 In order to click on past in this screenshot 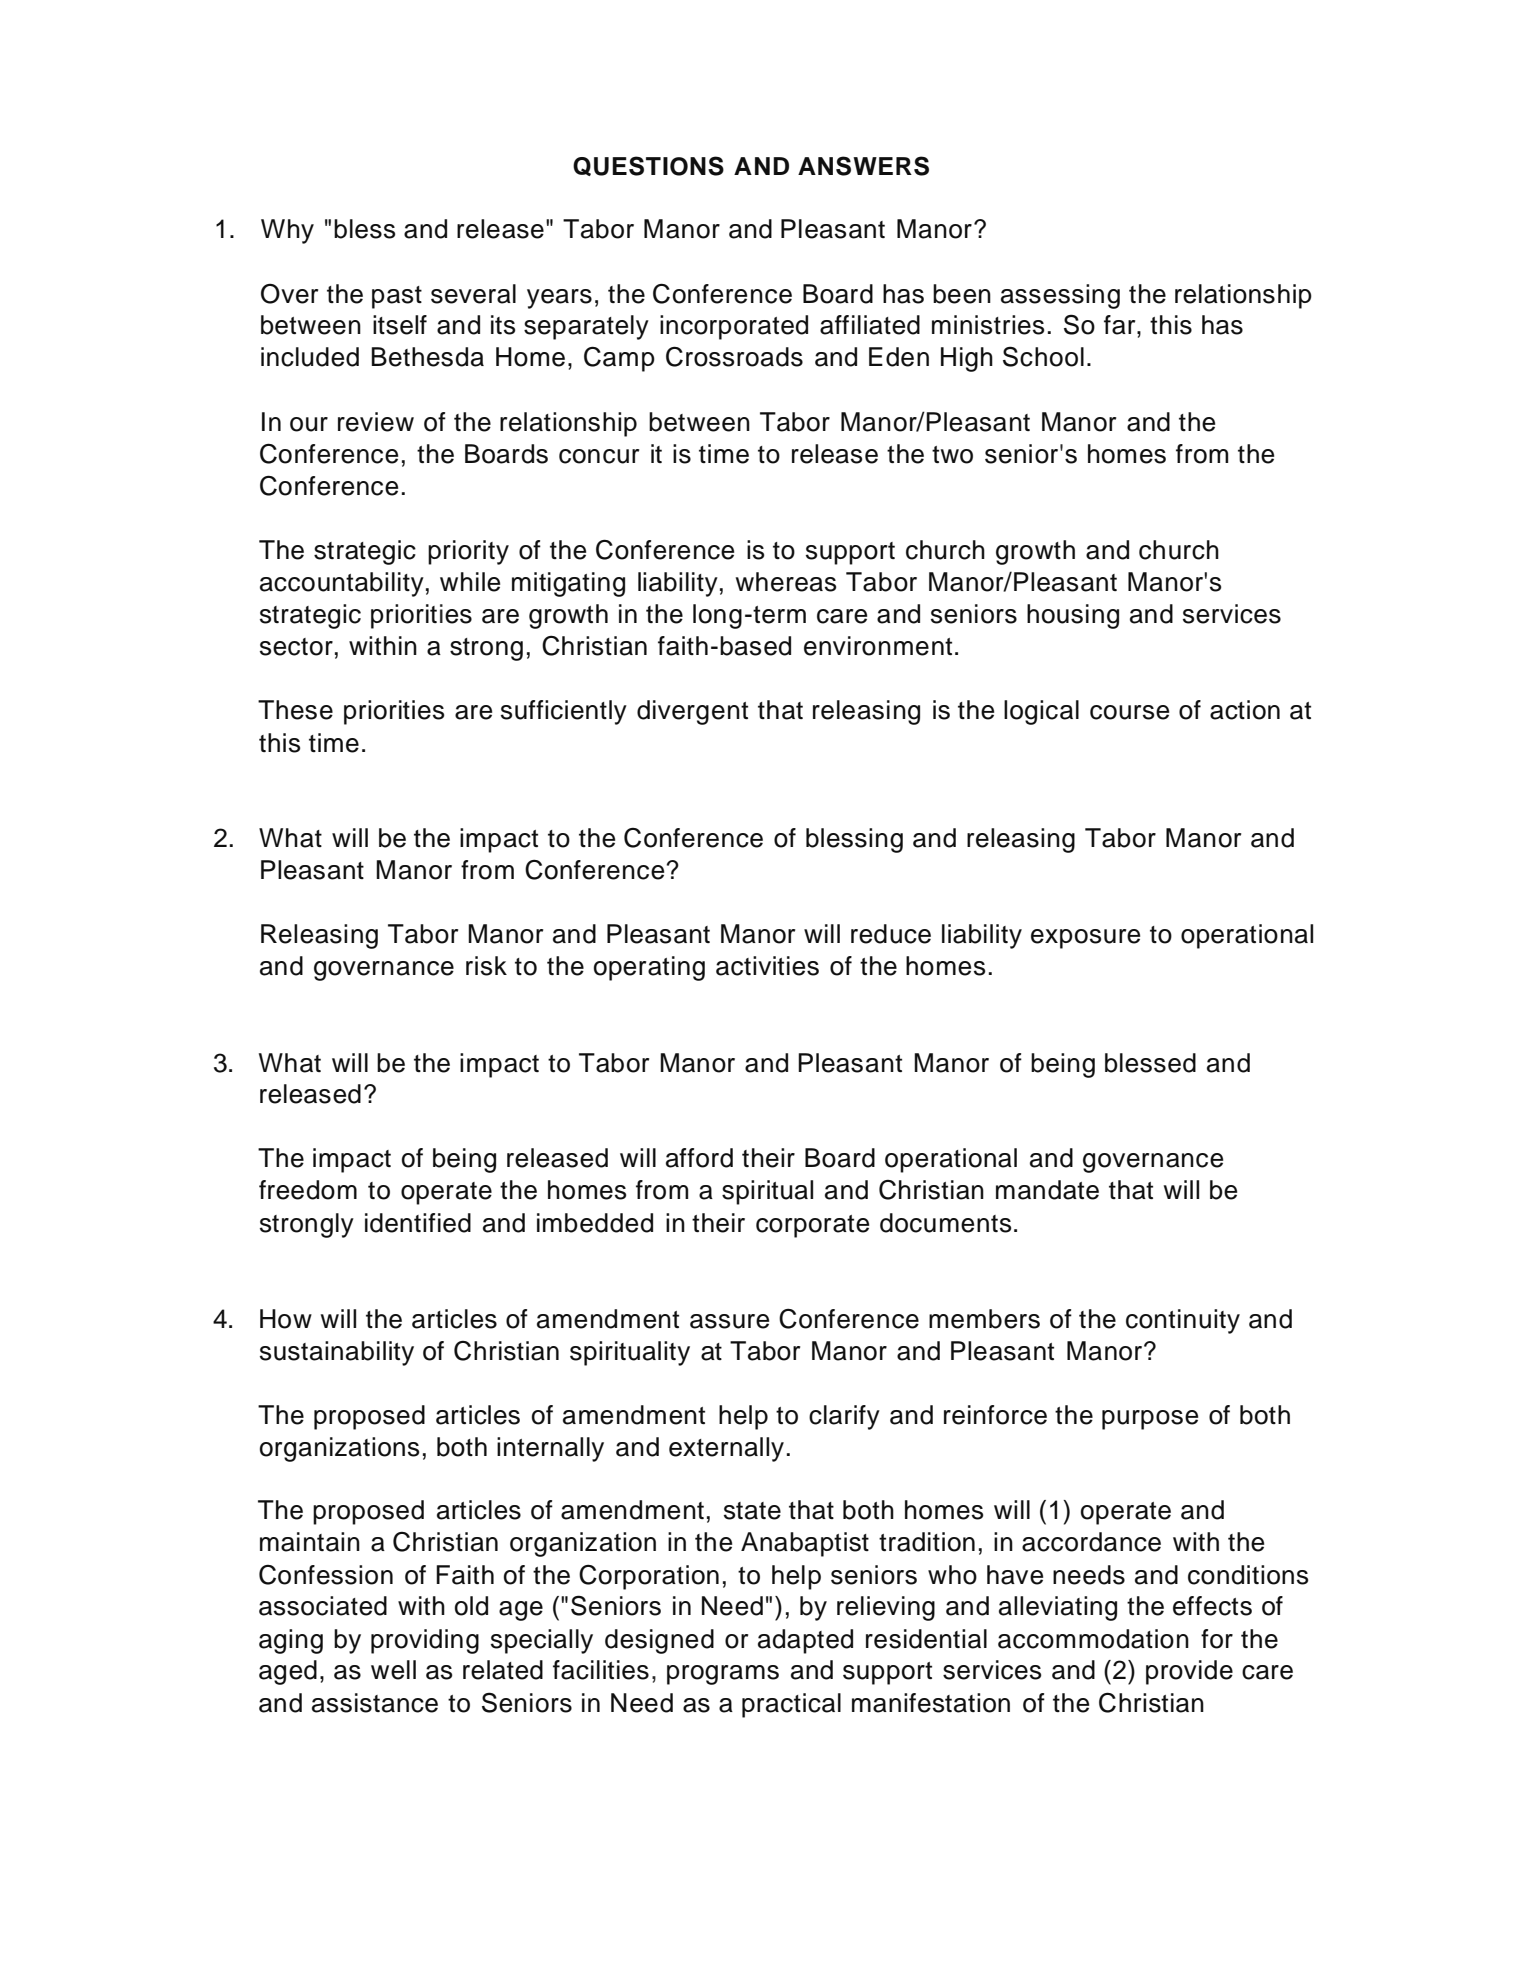, I will do `click(397, 297)`.
